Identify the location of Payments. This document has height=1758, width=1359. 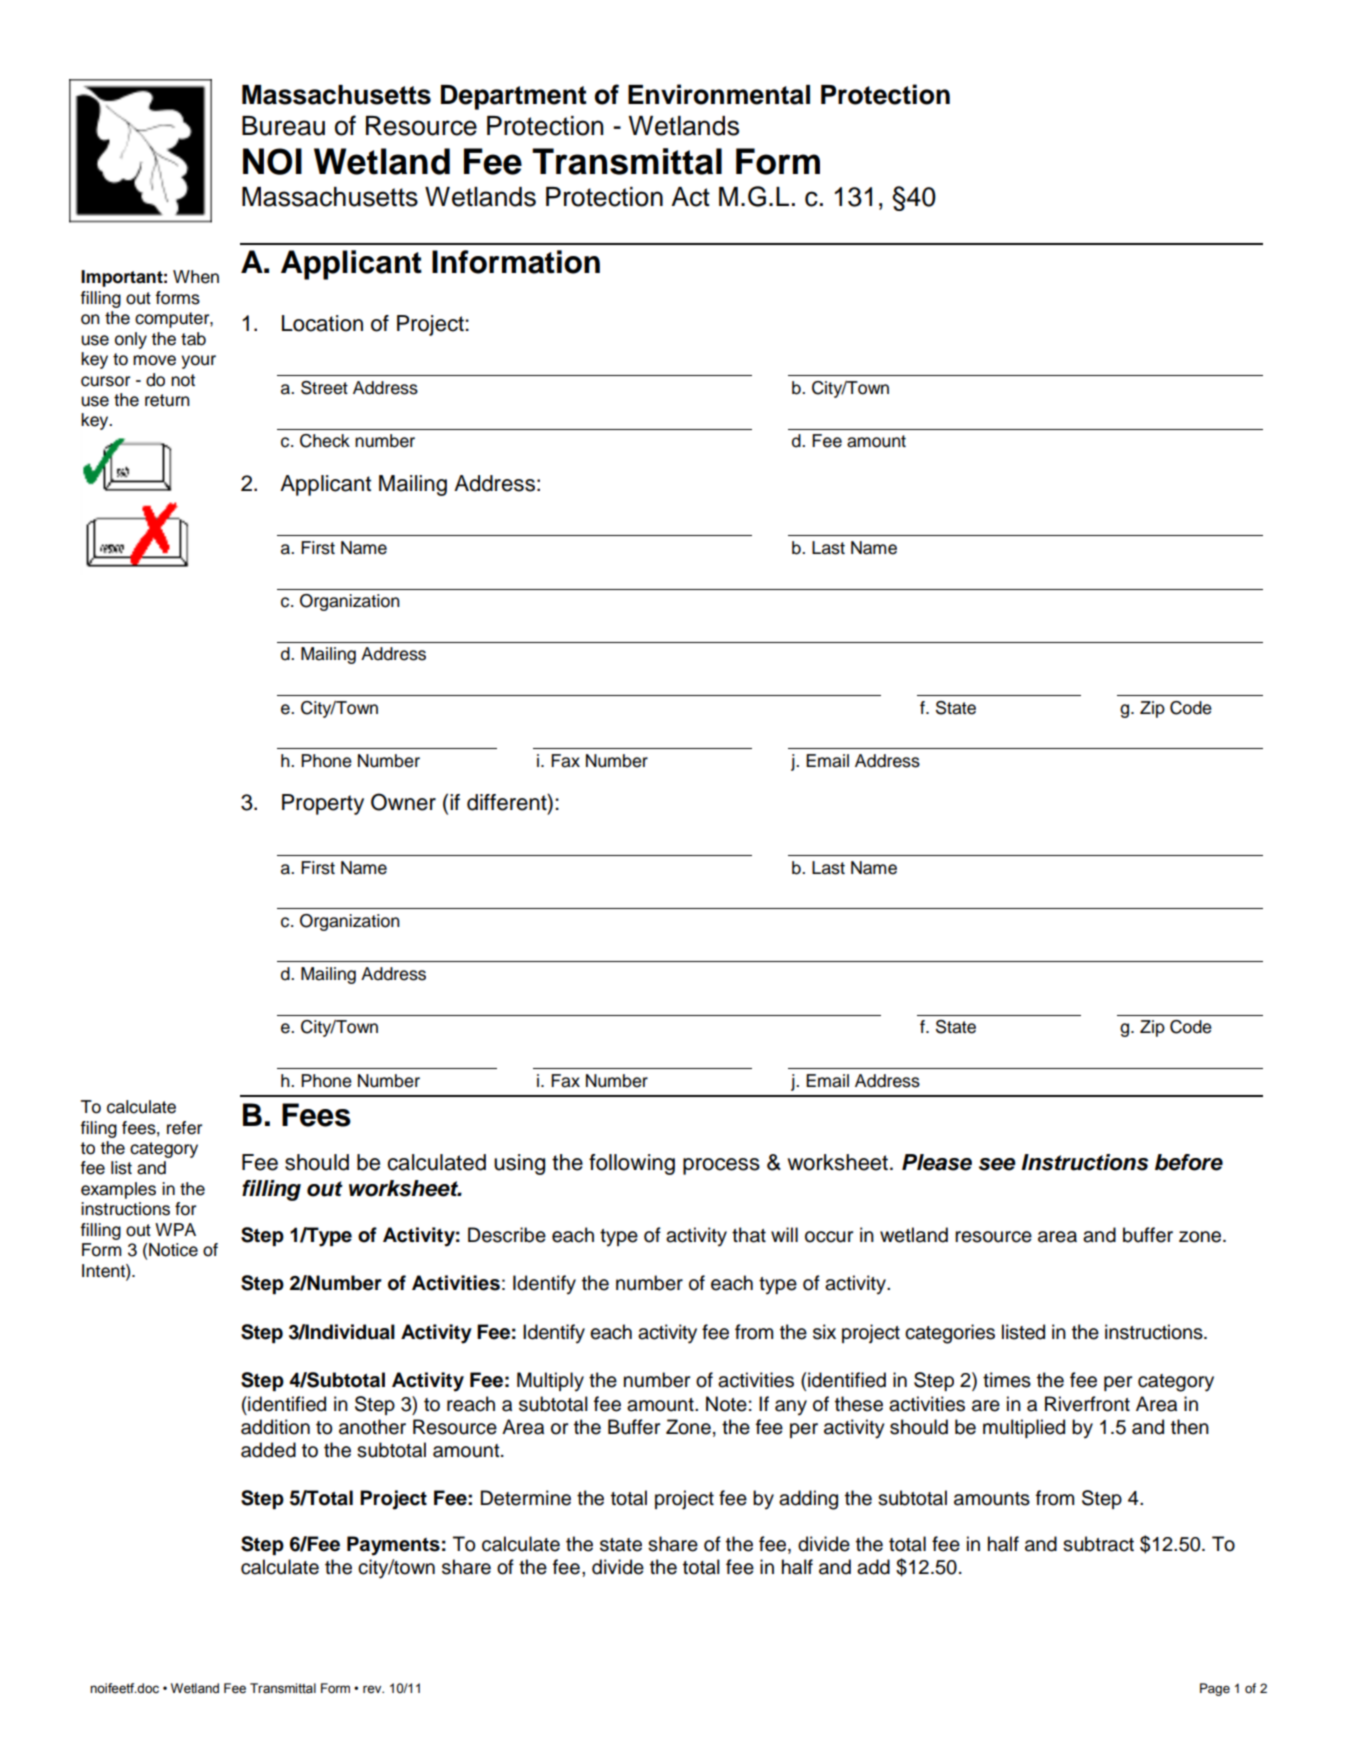
(393, 1546).
